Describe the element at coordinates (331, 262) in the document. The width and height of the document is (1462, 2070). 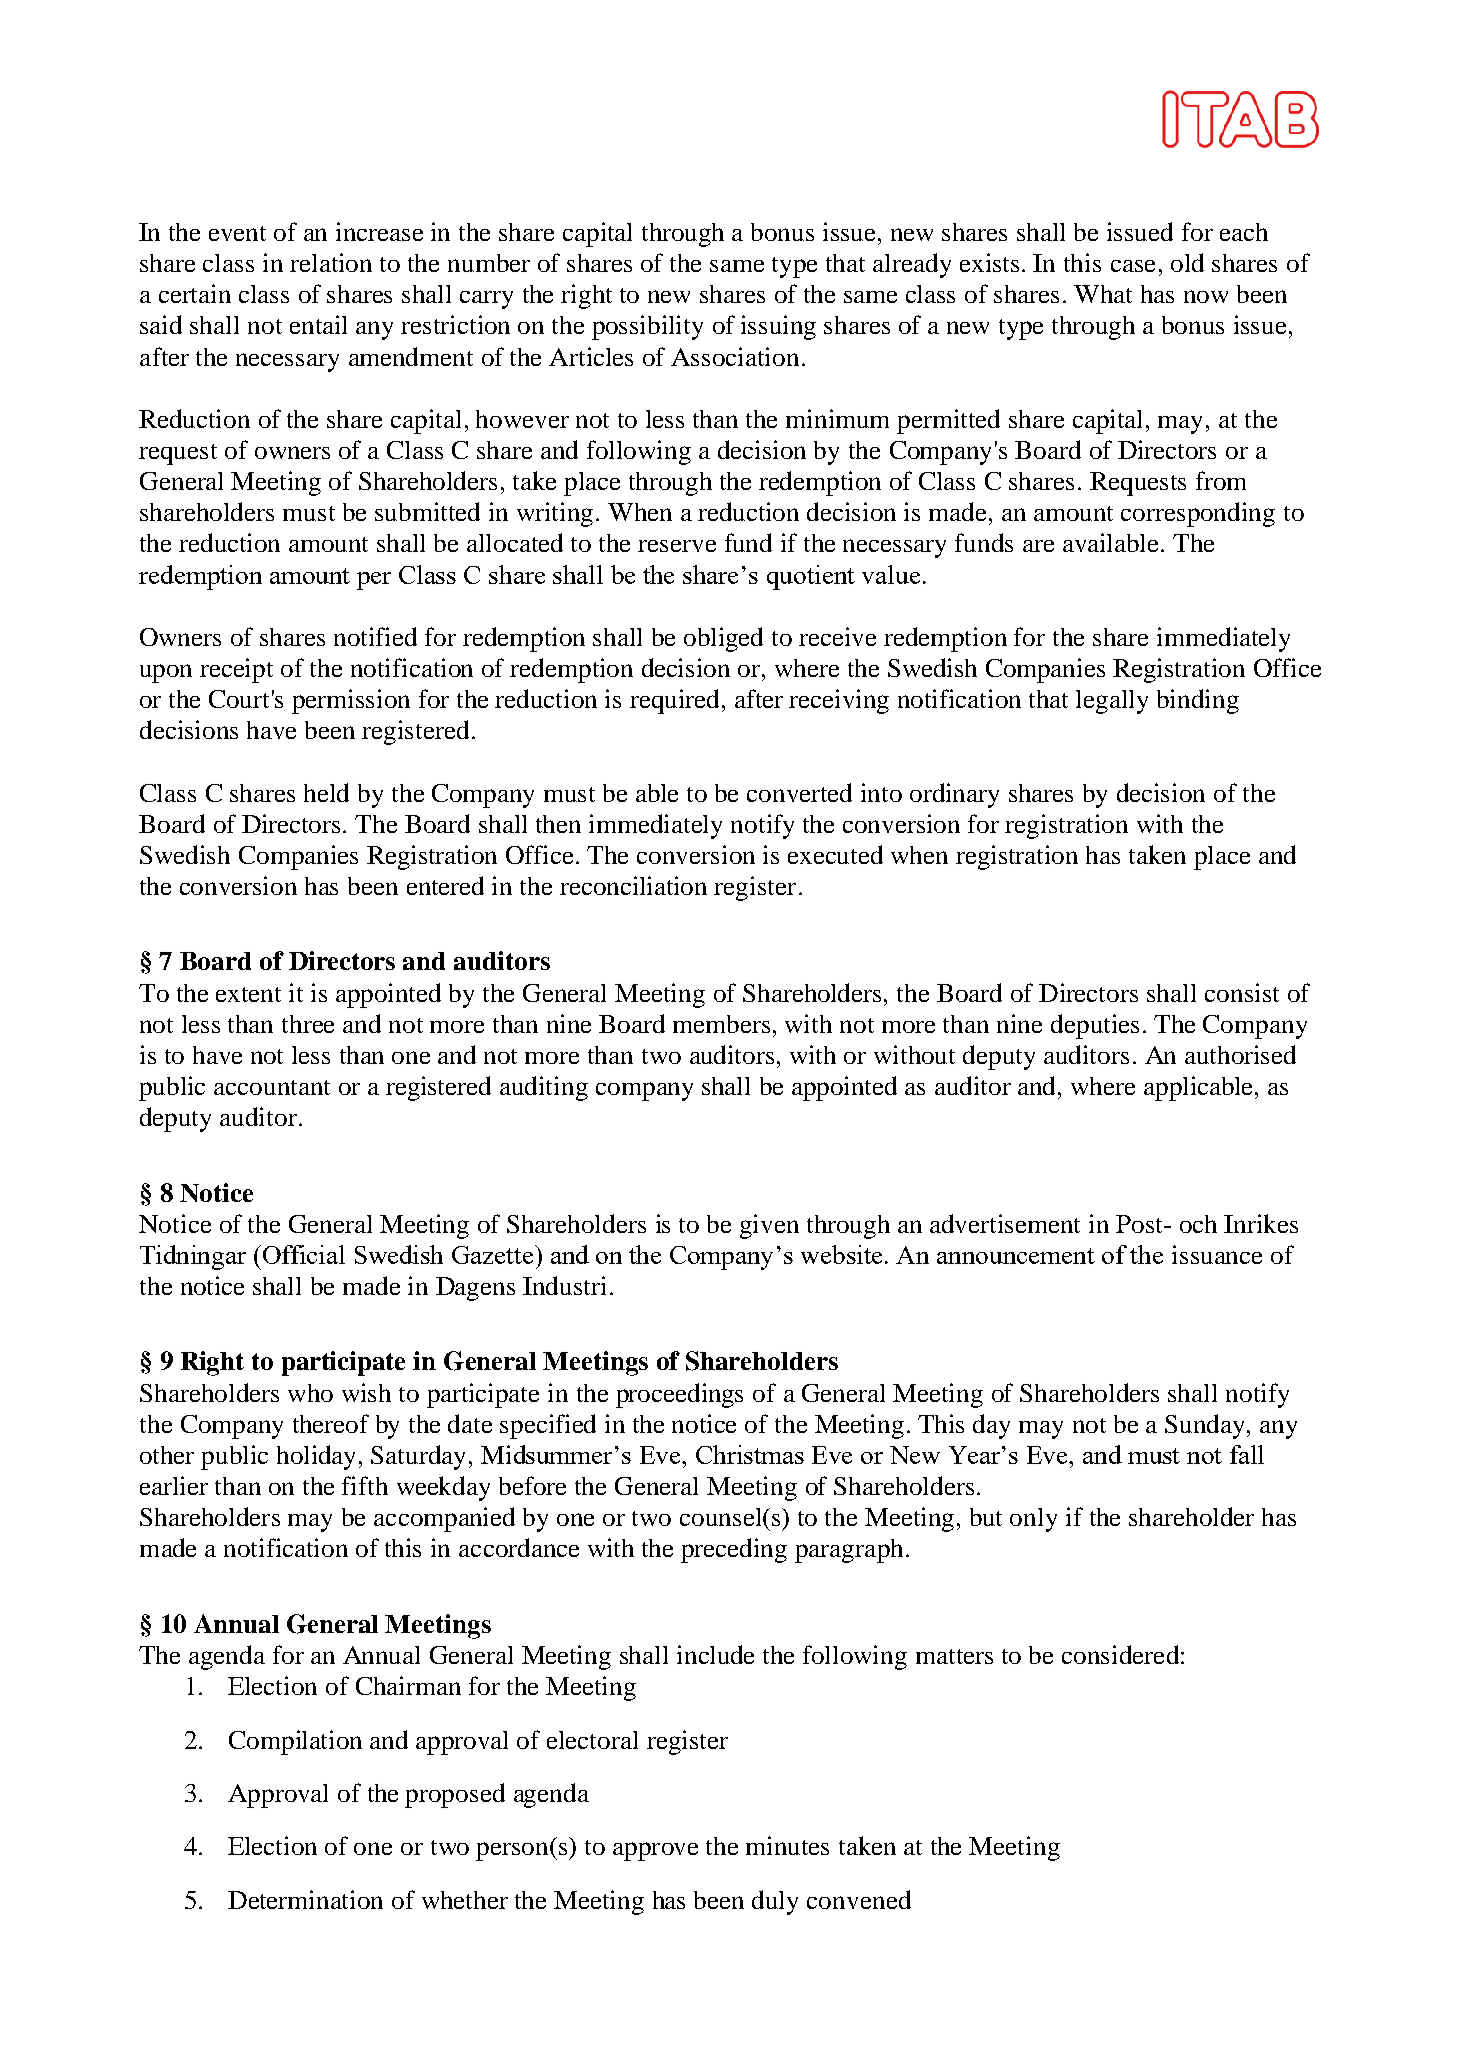
I see `relation` at that location.
